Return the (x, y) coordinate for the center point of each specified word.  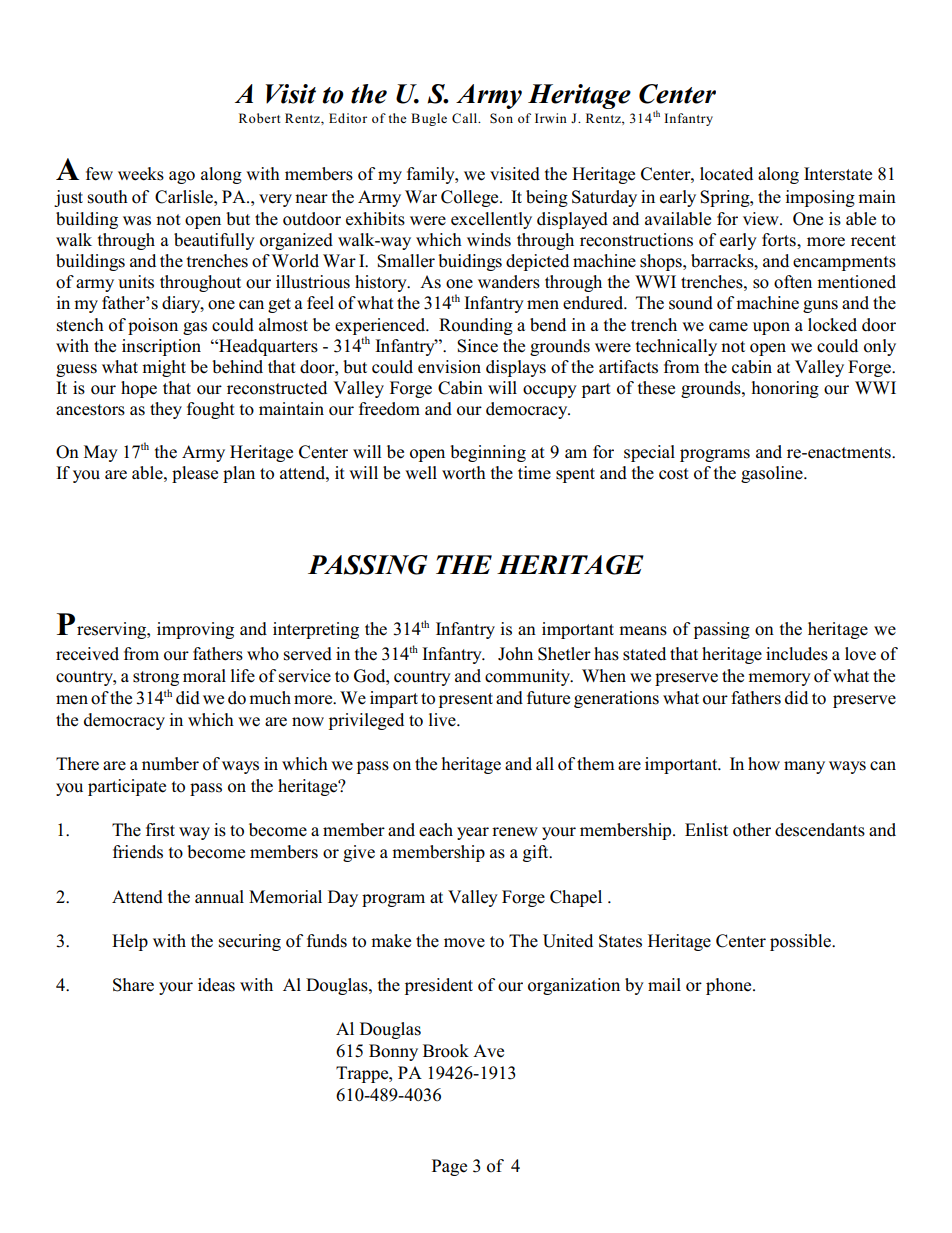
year (473, 833)
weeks (141, 174)
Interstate (838, 174)
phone (730, 986)
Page (449, 1167)
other (752, 830)
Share (133, 985)
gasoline (773, 474)
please (195, 474)
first (160, 830)
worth (464, 473)
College (471, 198)
